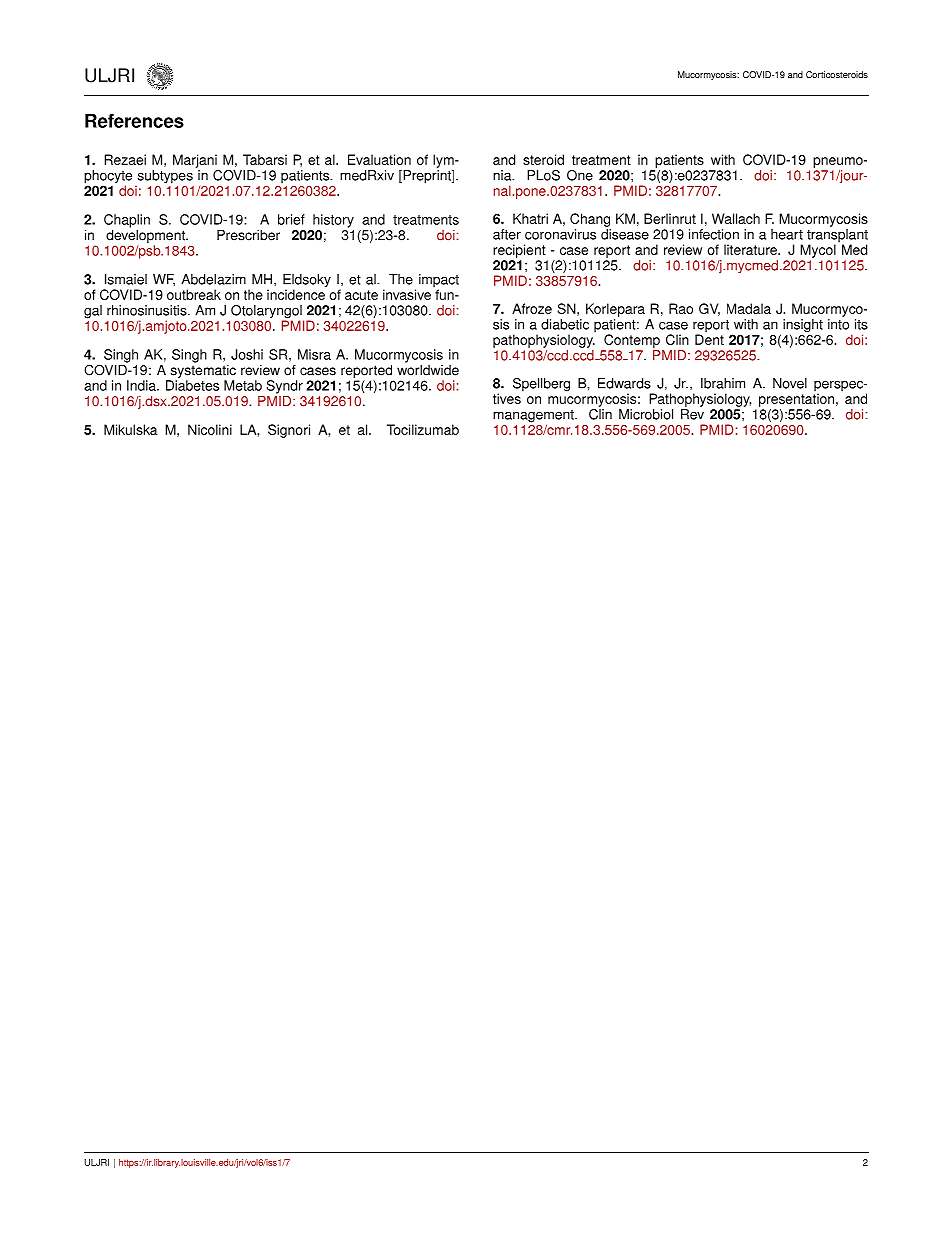 This document has height=1233, width=952. Describe the element at coordinates (565, 324) in the document. I see `diabetic` at that location.
